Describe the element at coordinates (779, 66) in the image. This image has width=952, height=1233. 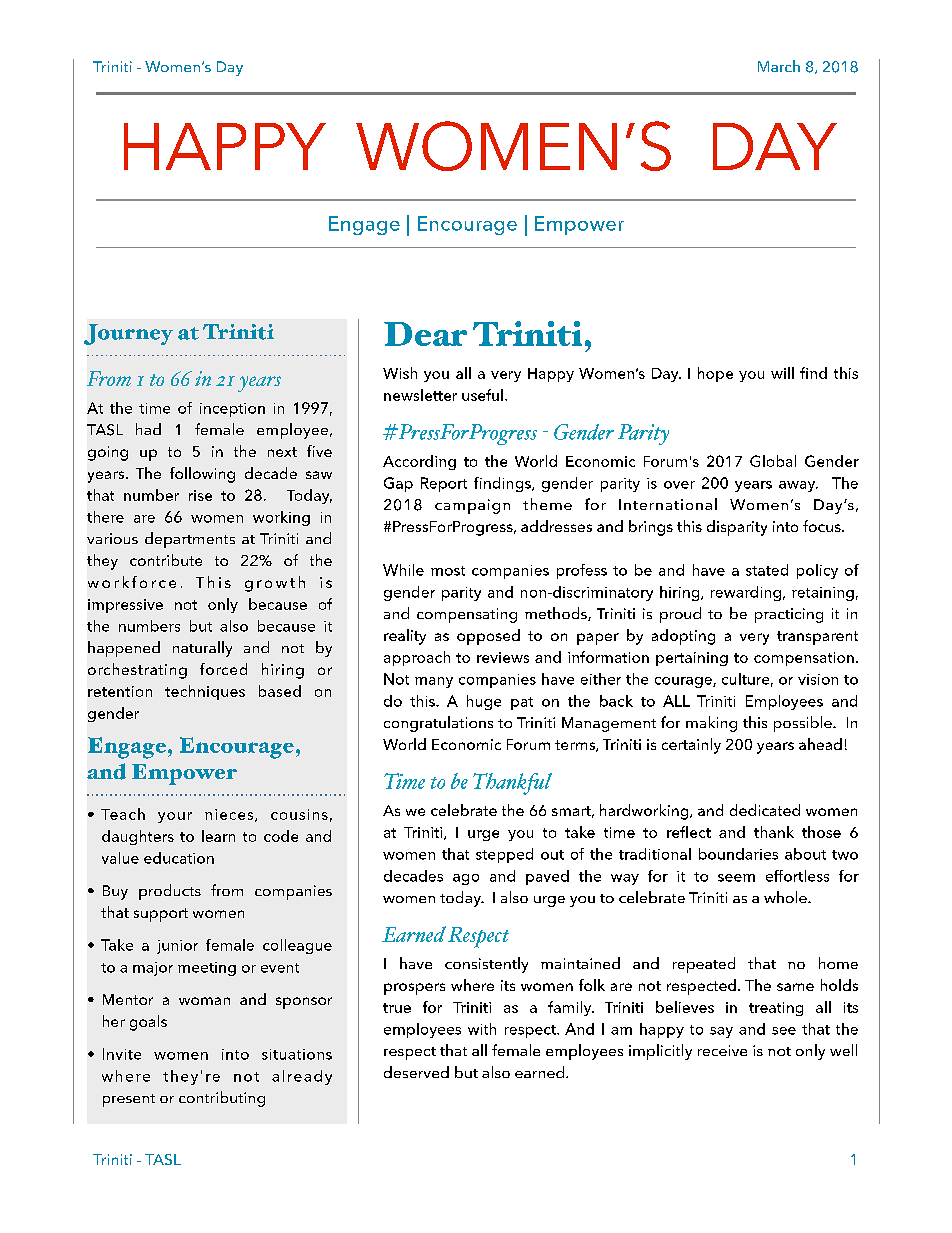
I see `March` at that location.
